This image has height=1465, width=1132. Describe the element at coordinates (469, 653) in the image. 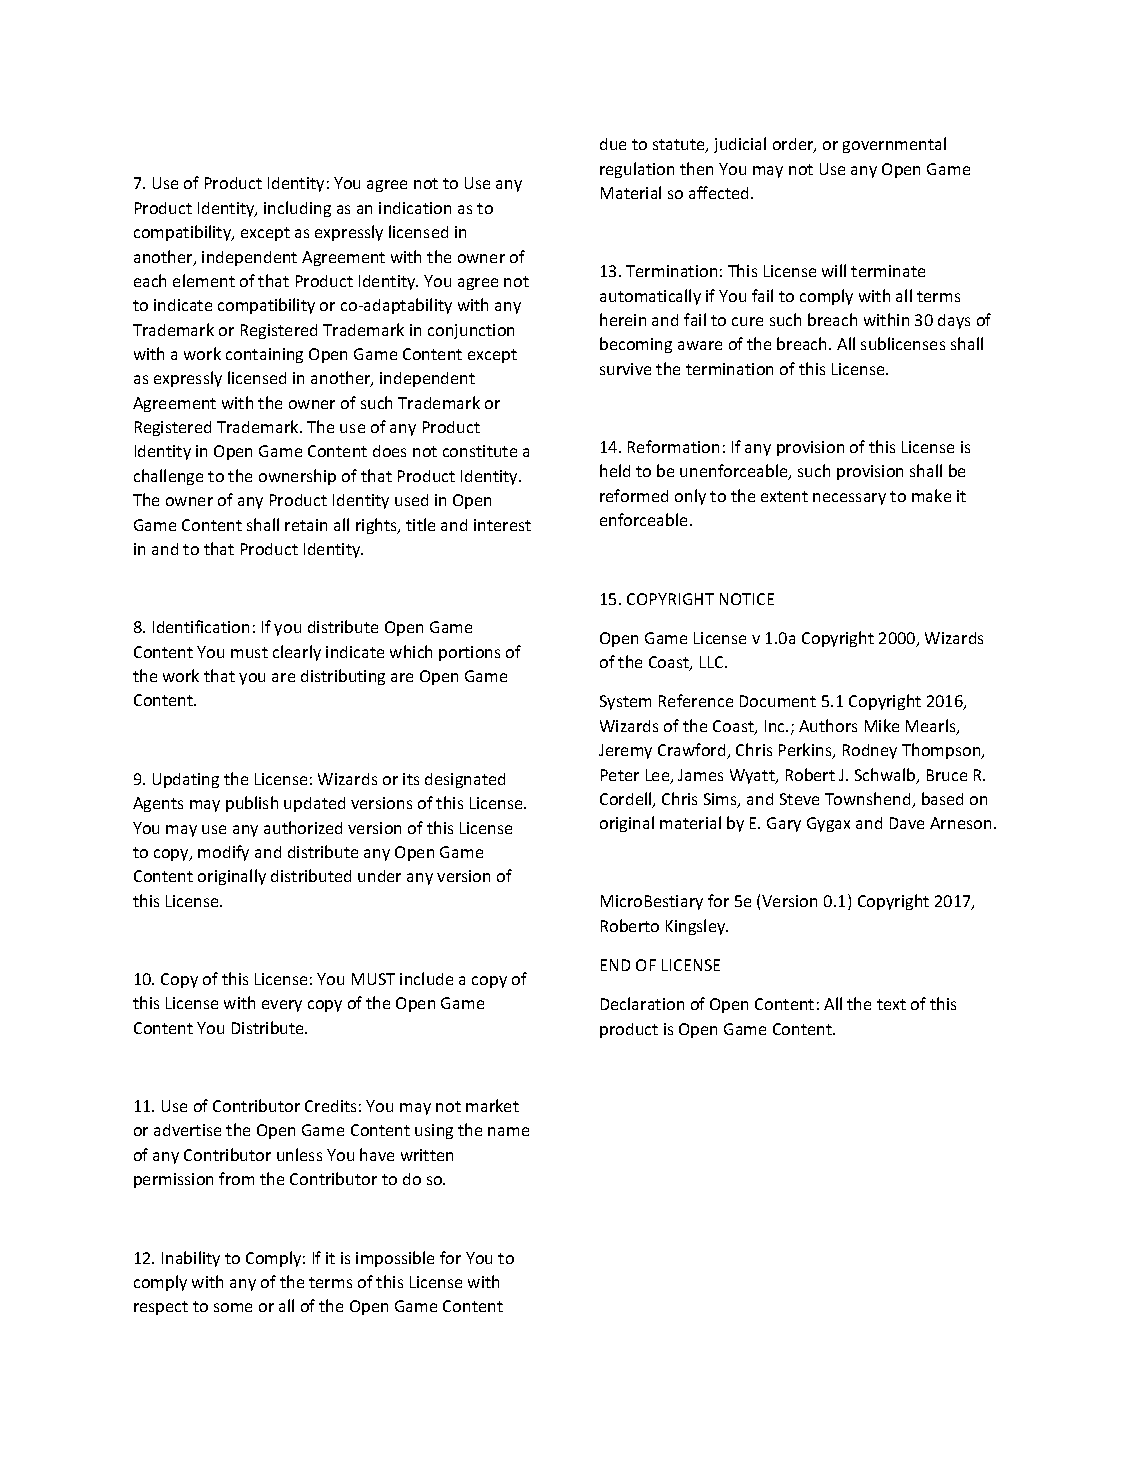

I see `portions` at that location.
